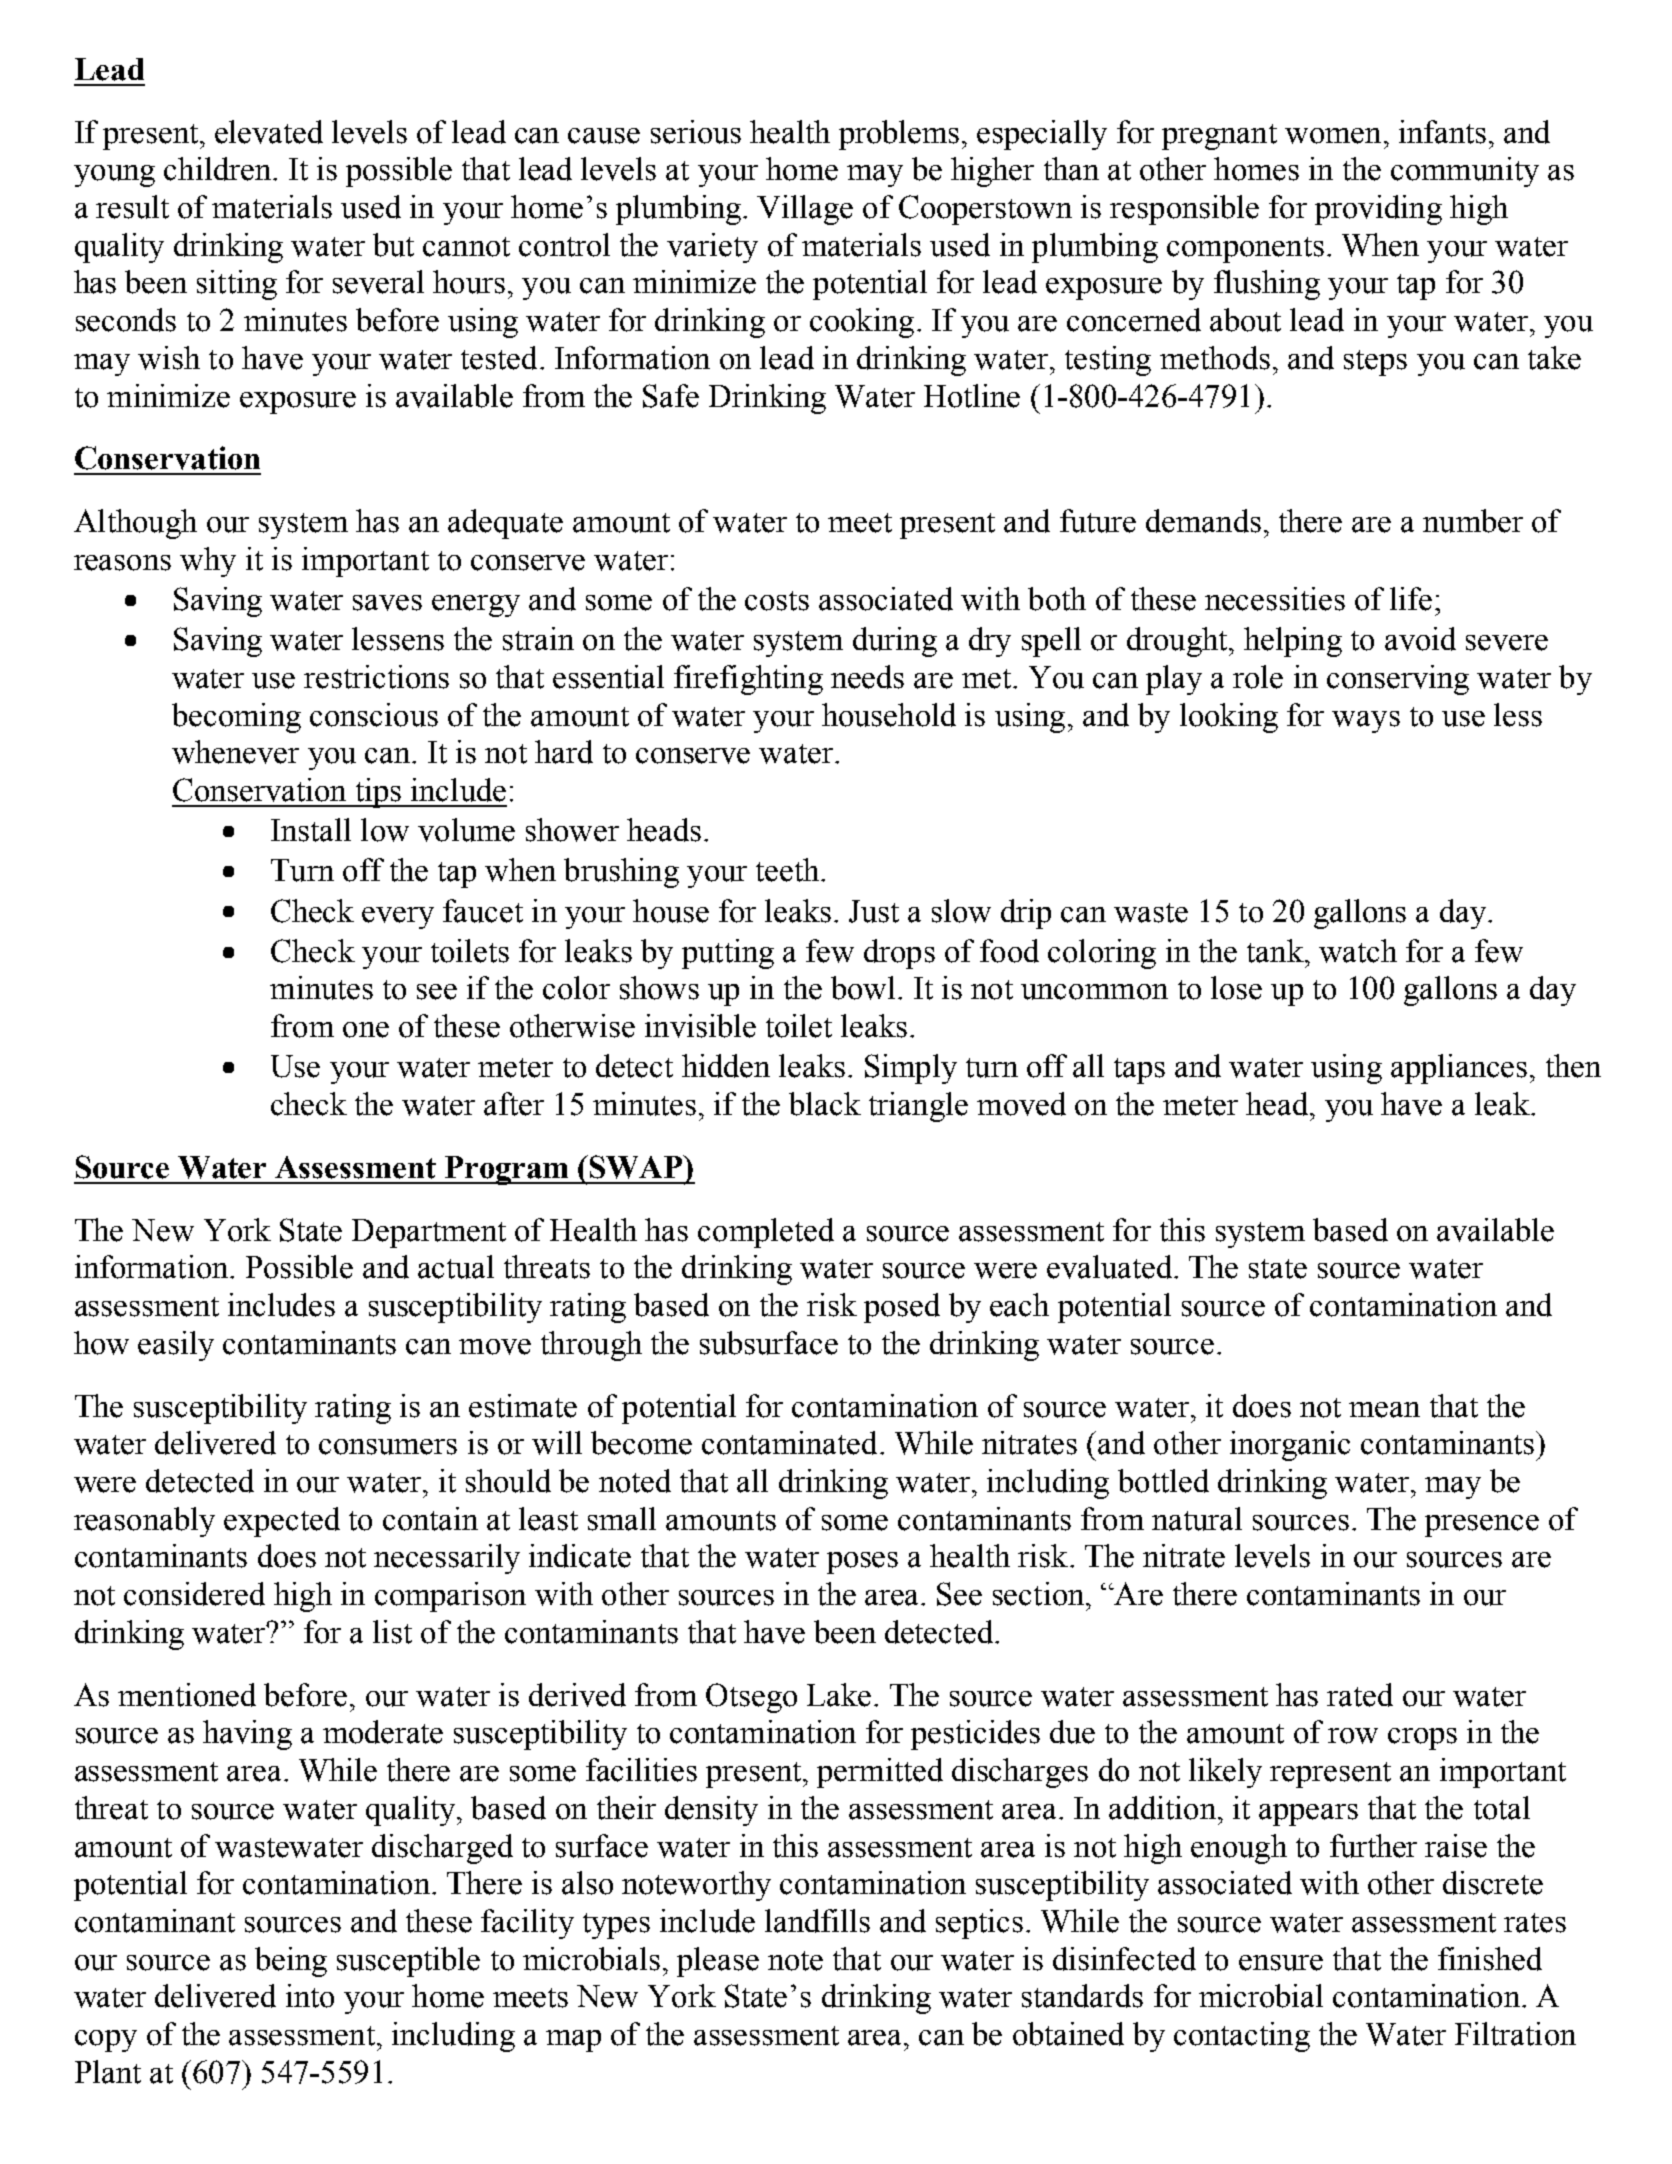  I want to click on Install, so click(311, 830).
